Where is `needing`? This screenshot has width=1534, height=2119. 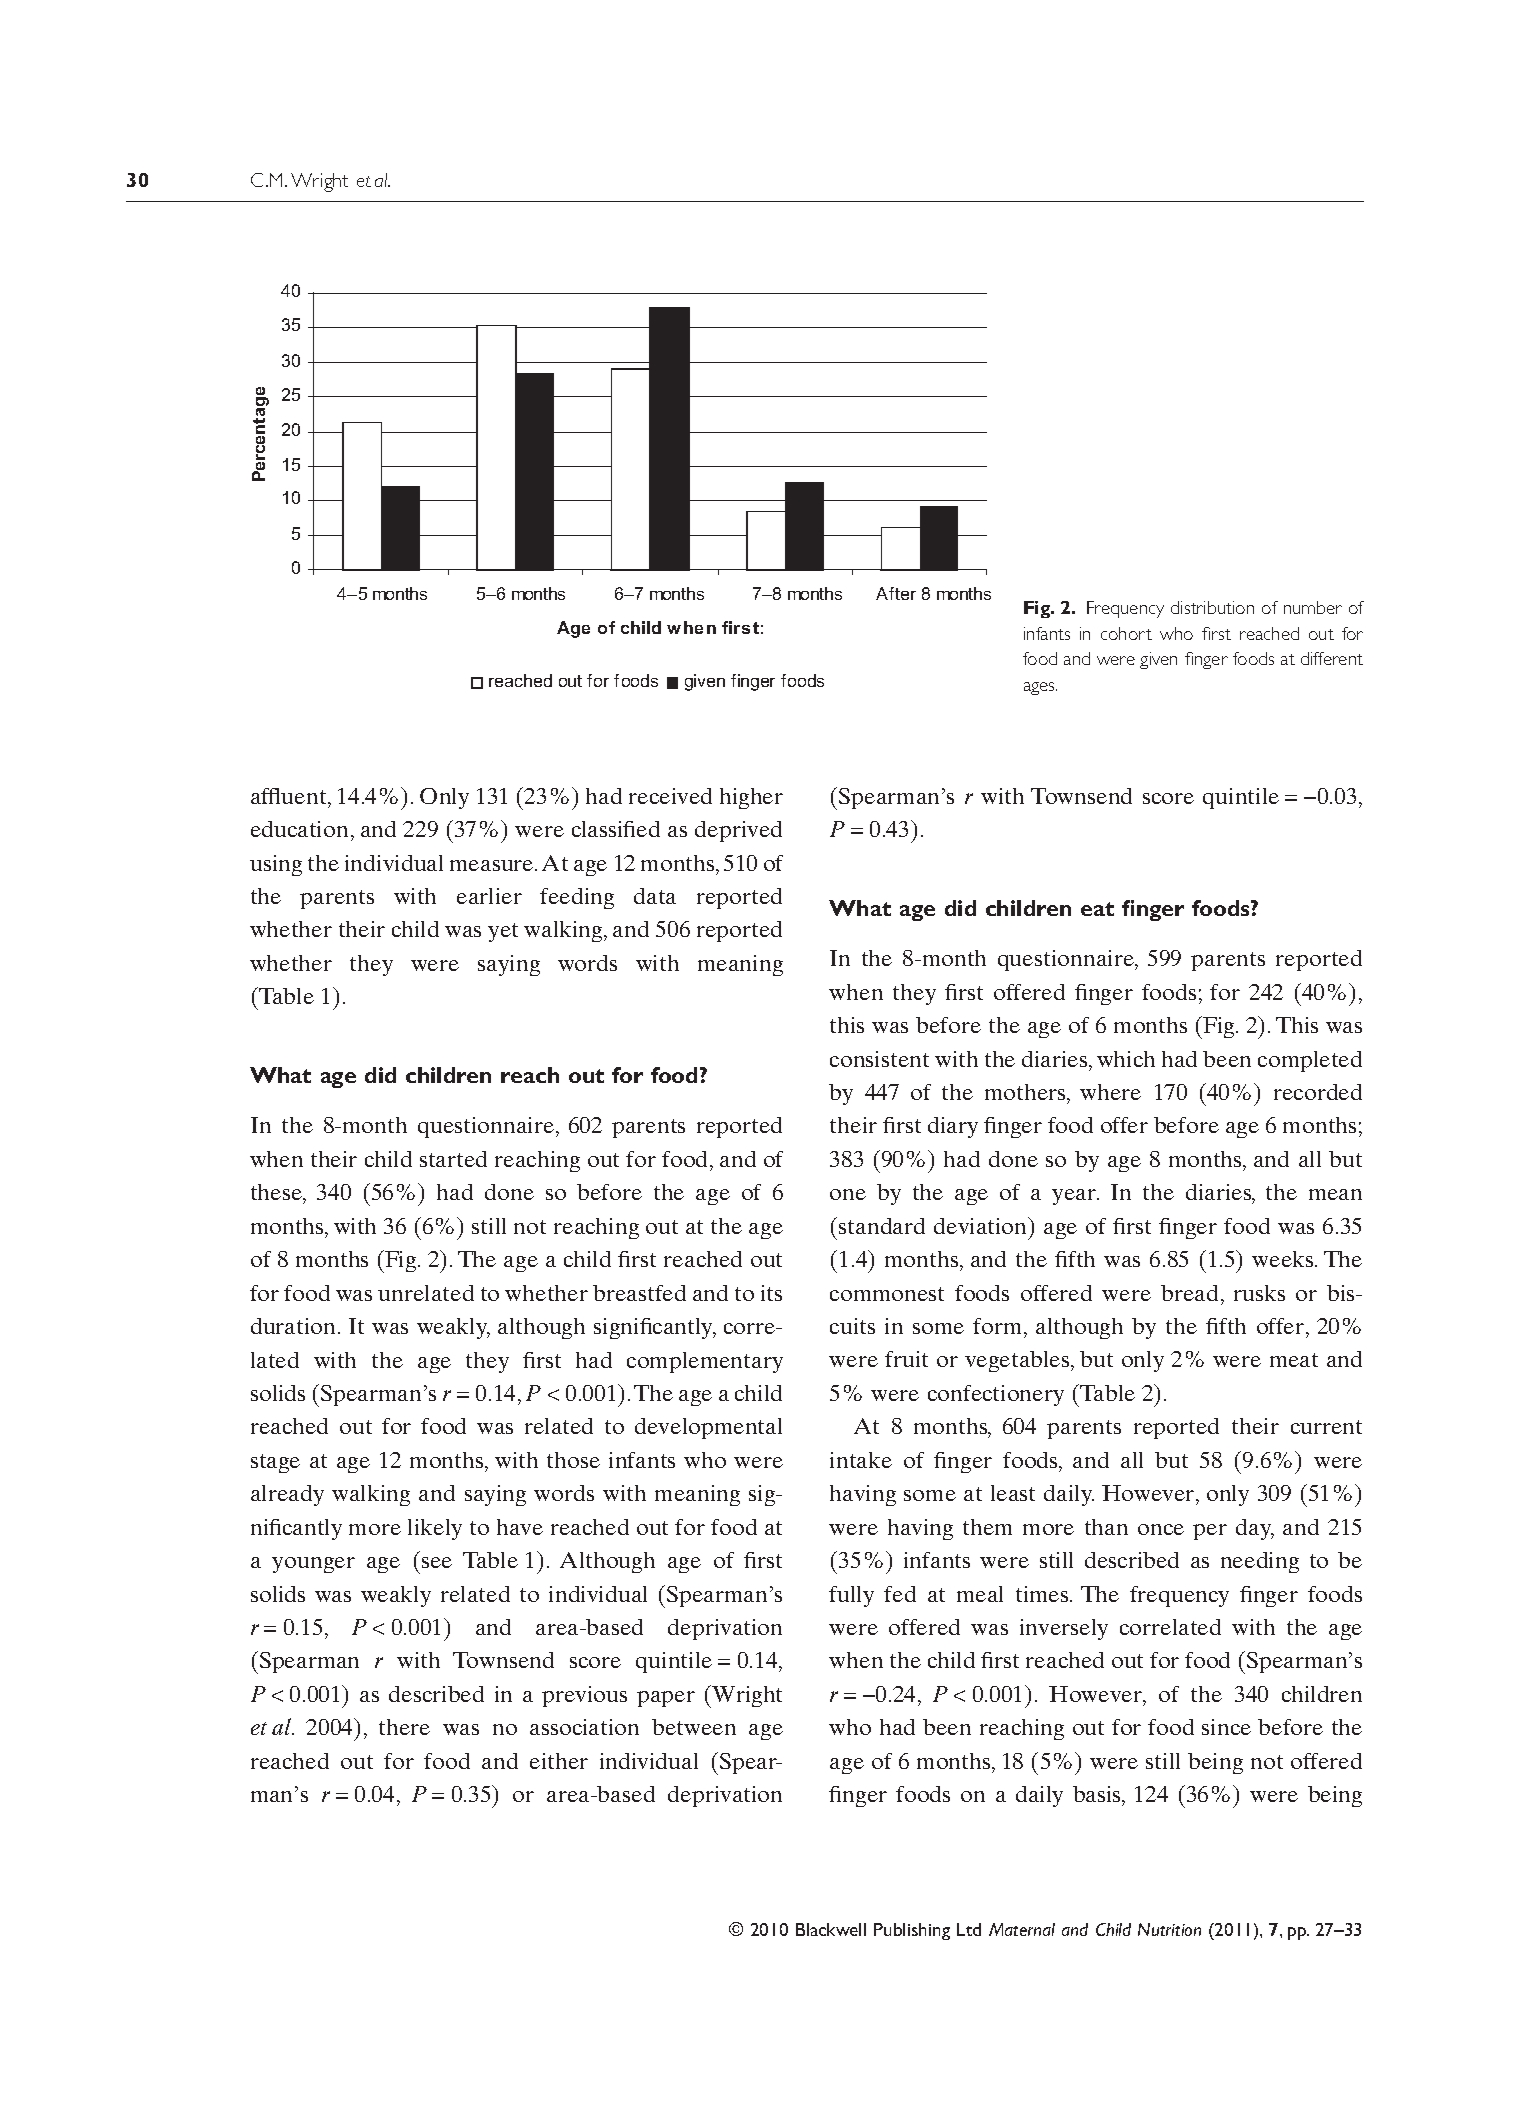
needing is located at coordinates (1260, 1562).
